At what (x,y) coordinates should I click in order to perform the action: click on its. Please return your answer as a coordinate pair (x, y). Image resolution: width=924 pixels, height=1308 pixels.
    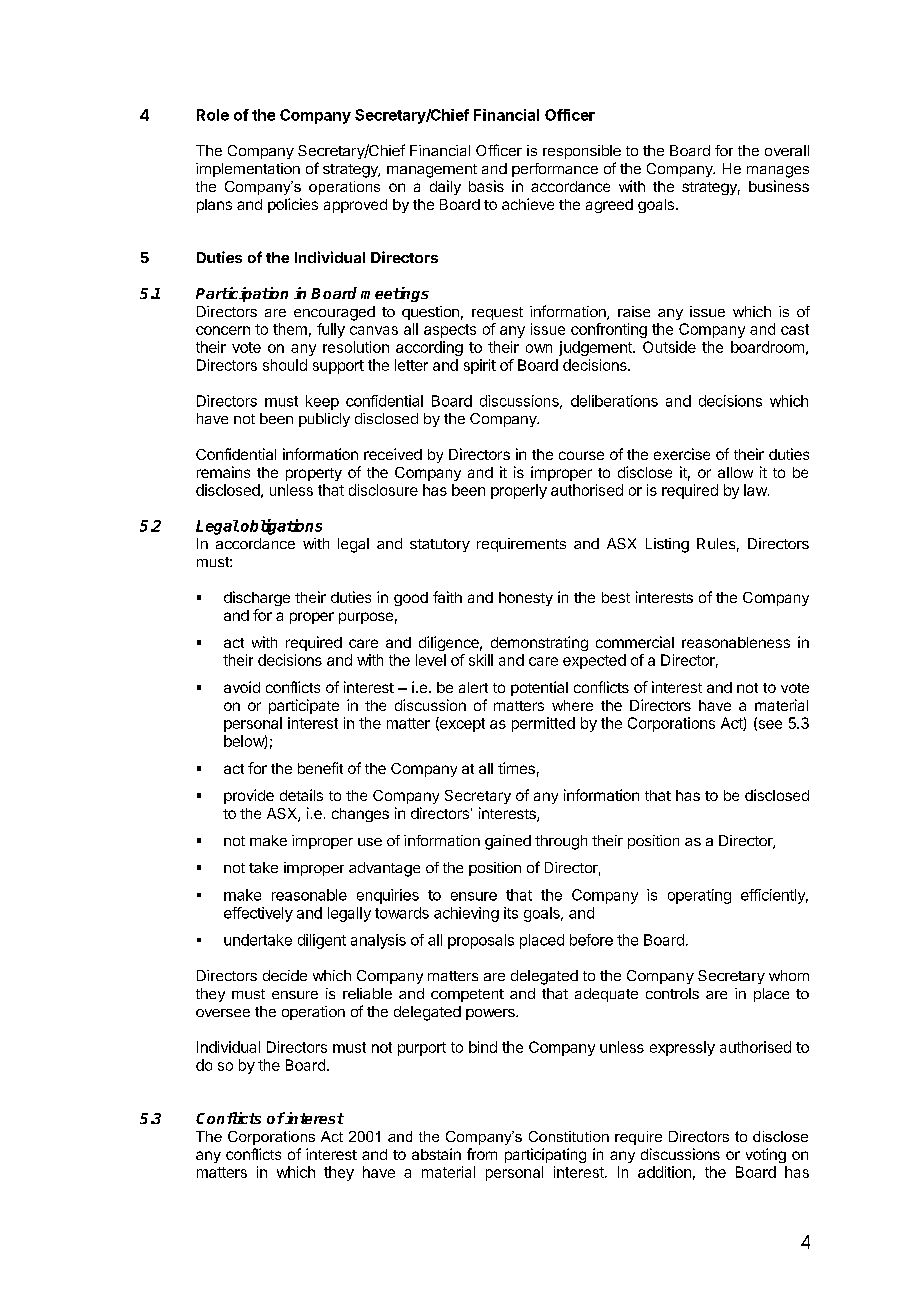
    Looking at the image, I should click on (511, 913).
